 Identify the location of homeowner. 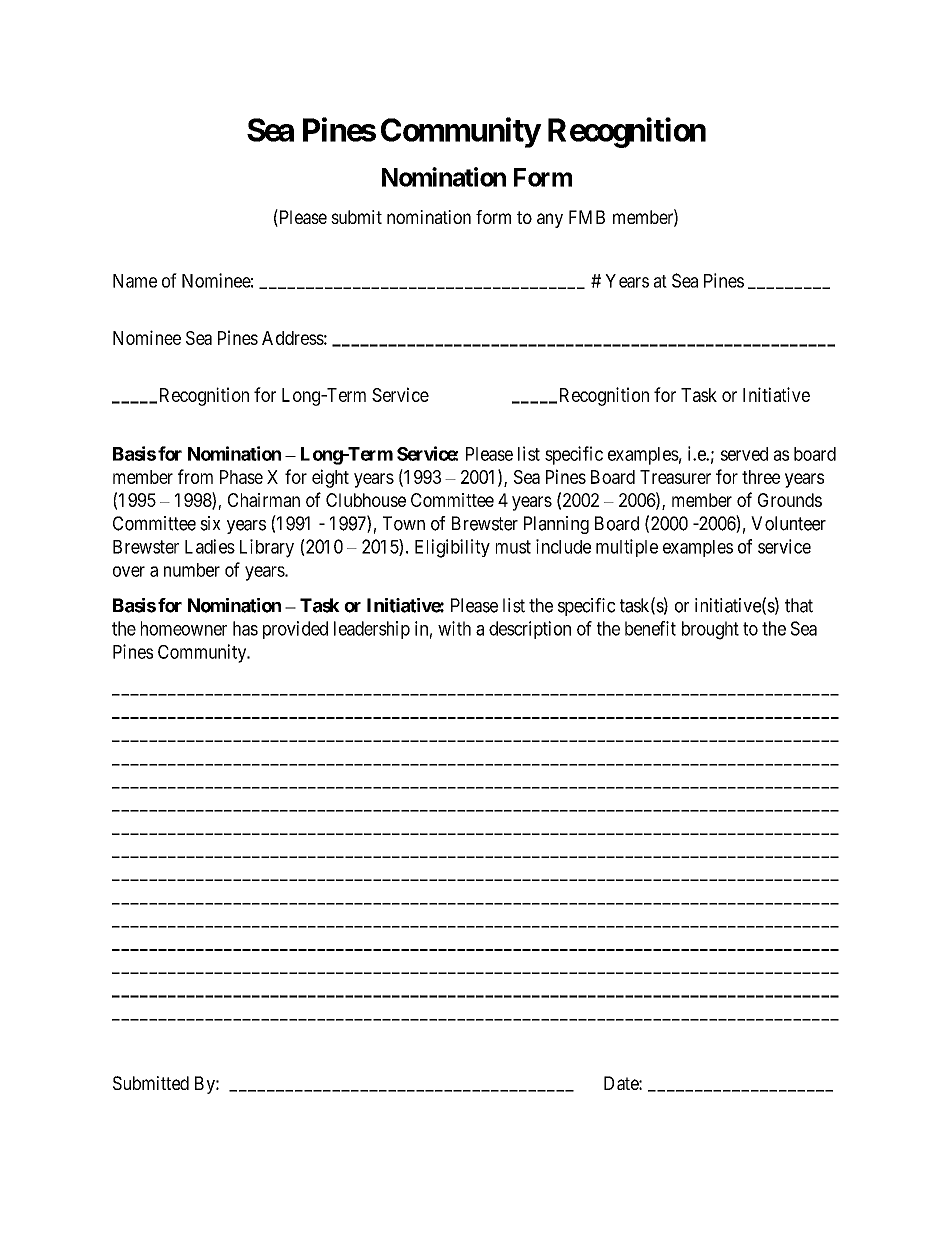
(184, 628).
